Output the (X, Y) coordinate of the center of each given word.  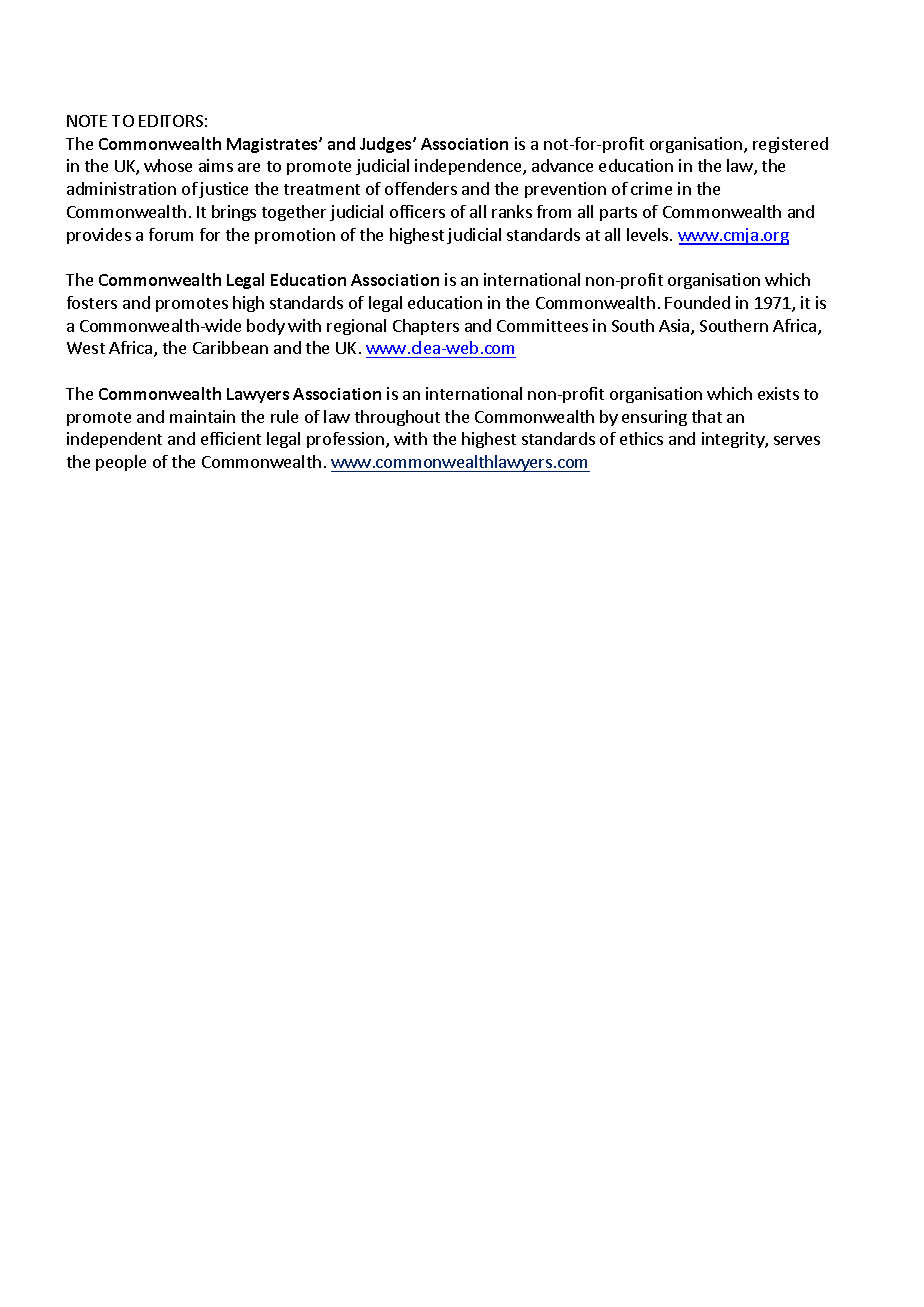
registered (790, 145)
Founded (697, 302)
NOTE (87, 121)
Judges (387, 145)
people (121, 463)
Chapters (426, 327)
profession (347, 440)
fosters (92, 302)
